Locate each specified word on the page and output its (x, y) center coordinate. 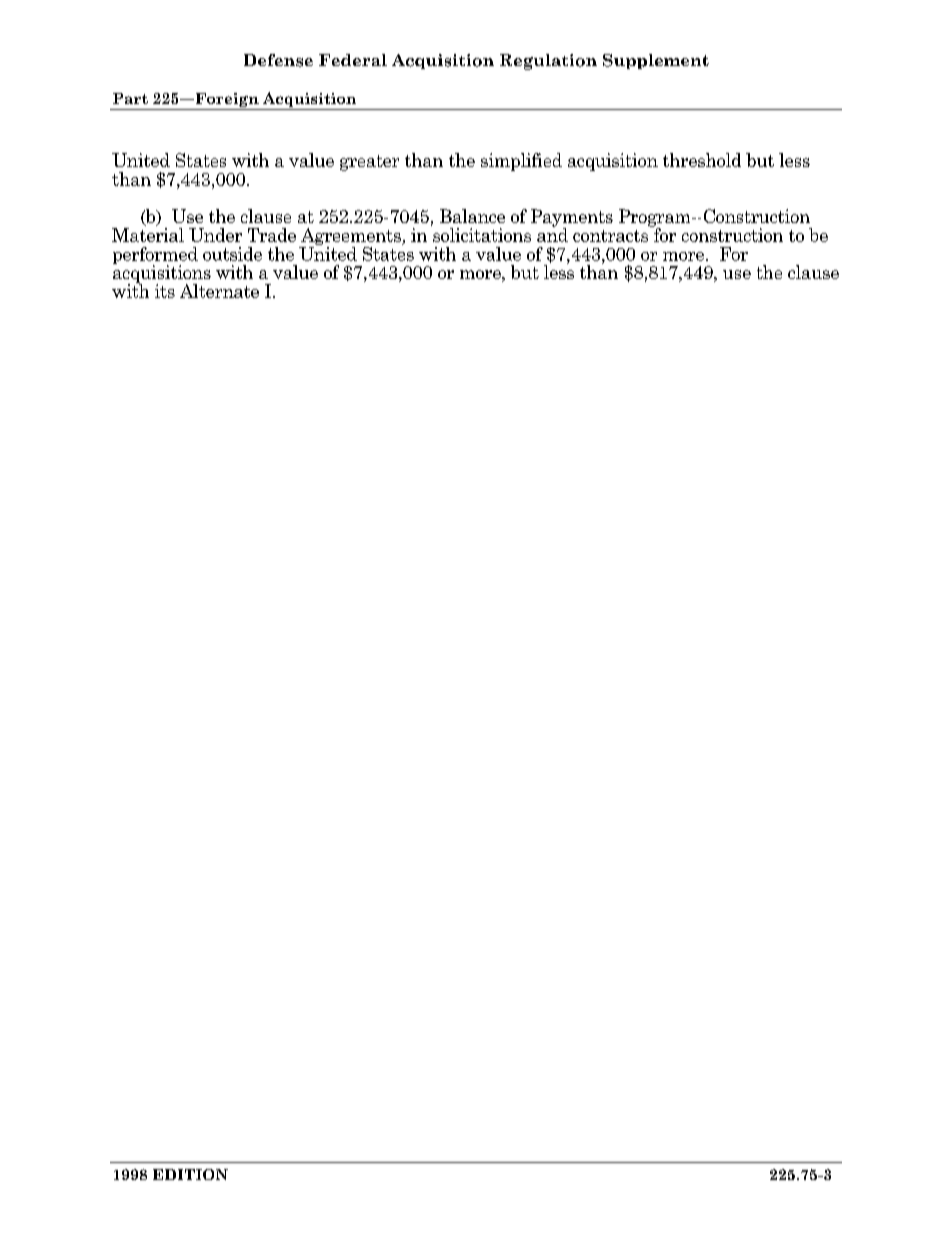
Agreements (351, 238)
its (165, 291)
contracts (610, 236)
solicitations (482, 235)
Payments (572, 219)
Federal (353, 60)
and (552, 234)
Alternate (219, 291)
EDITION (190, 1174)
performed (155, 256)
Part (130, 98)
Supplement (656, 61)
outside (232, 254)
